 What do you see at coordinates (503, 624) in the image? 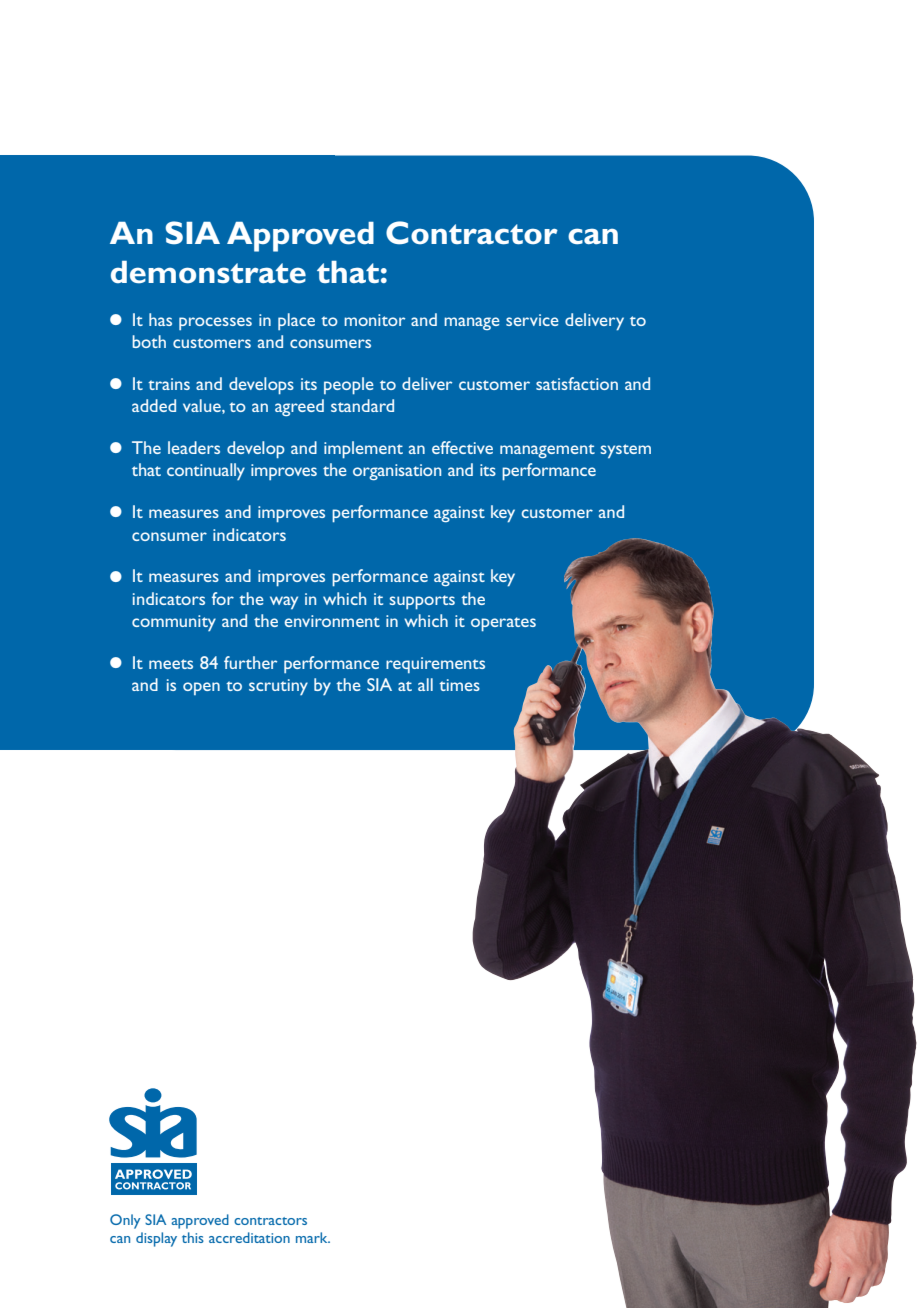
I see `operates` at bounding box center [503, 624].
